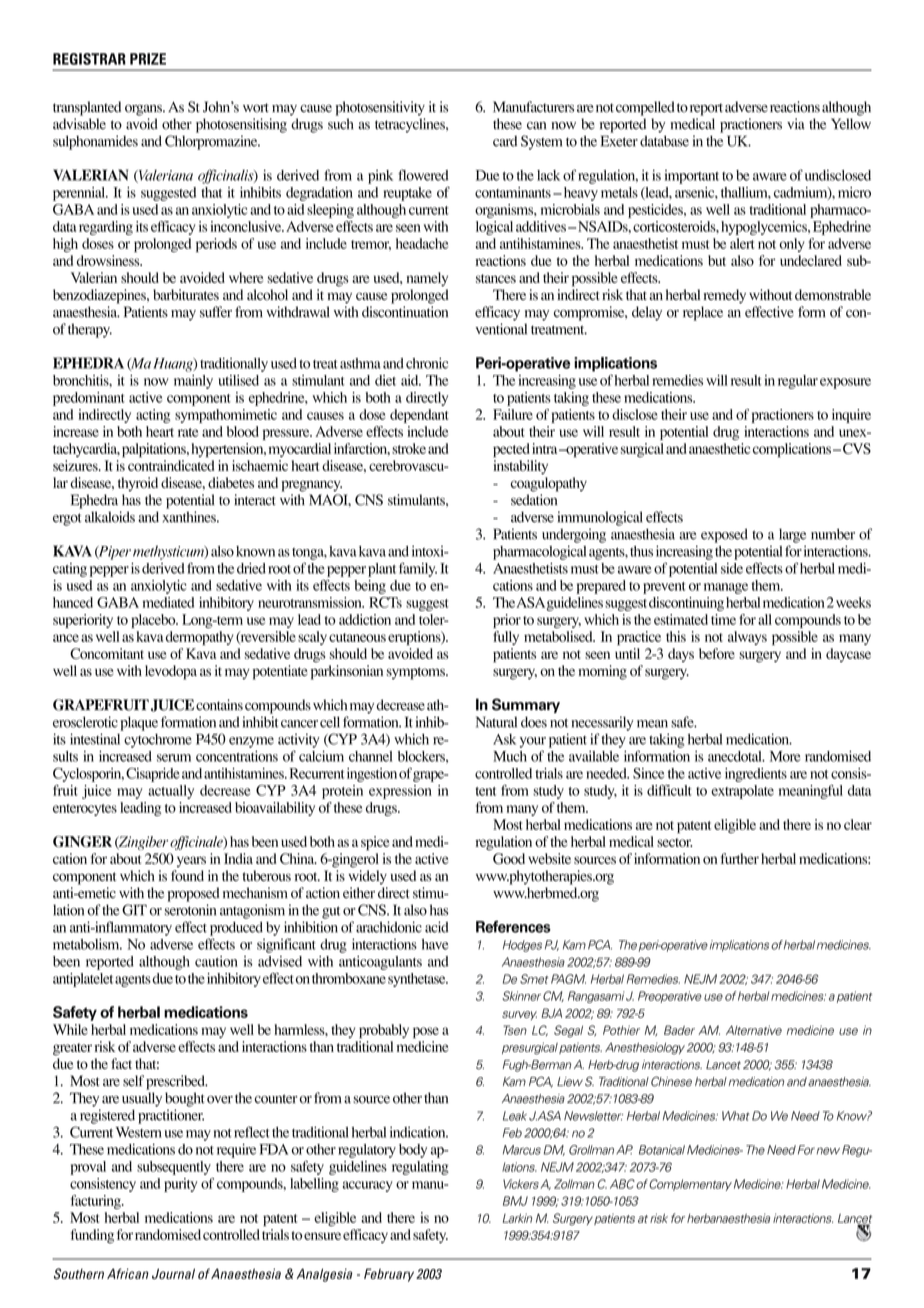  Describe the element at coordinates (171, 465) in the screenshot. I see `contraindicated` at that location.
